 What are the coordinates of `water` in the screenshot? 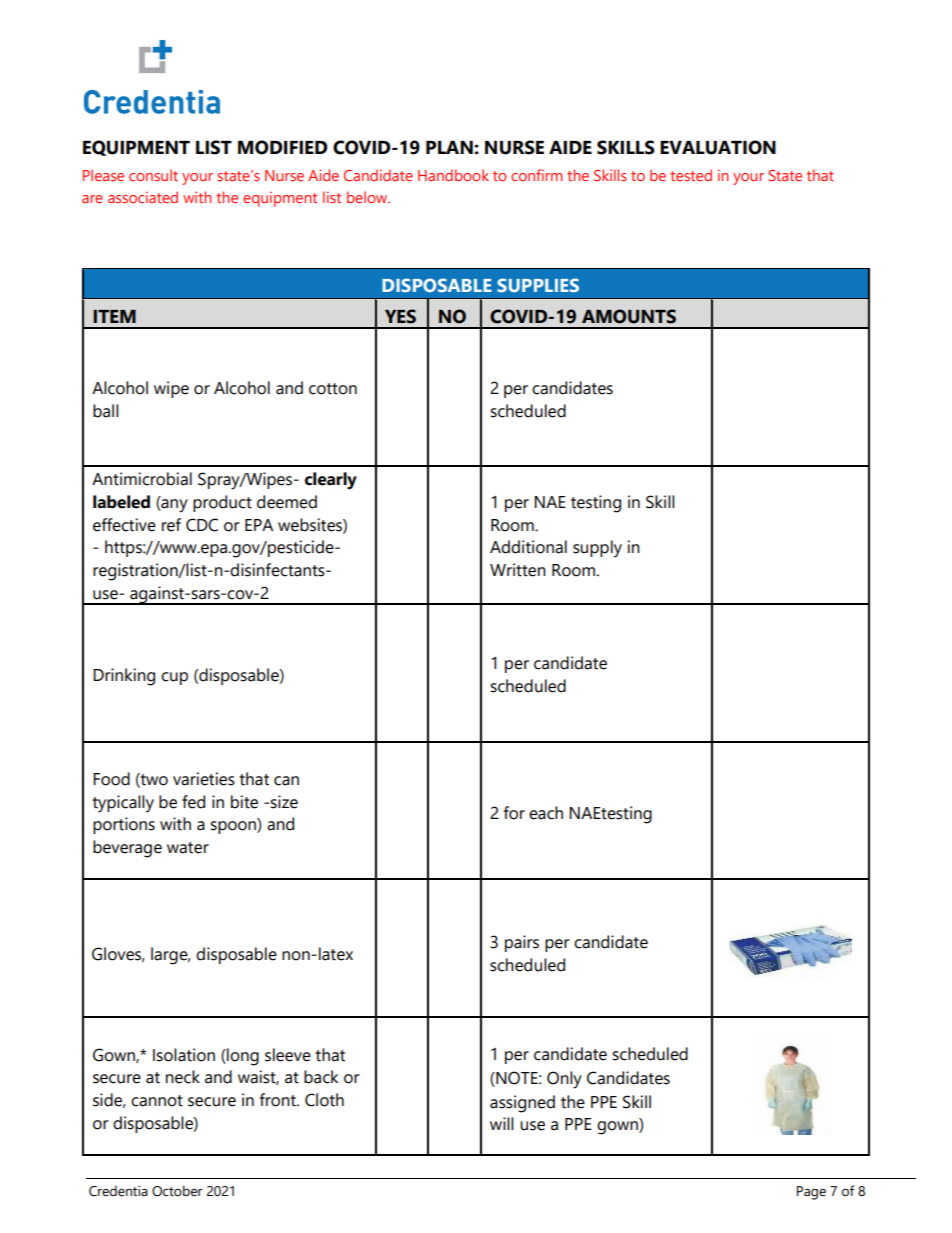 It's located at (188, 848).
